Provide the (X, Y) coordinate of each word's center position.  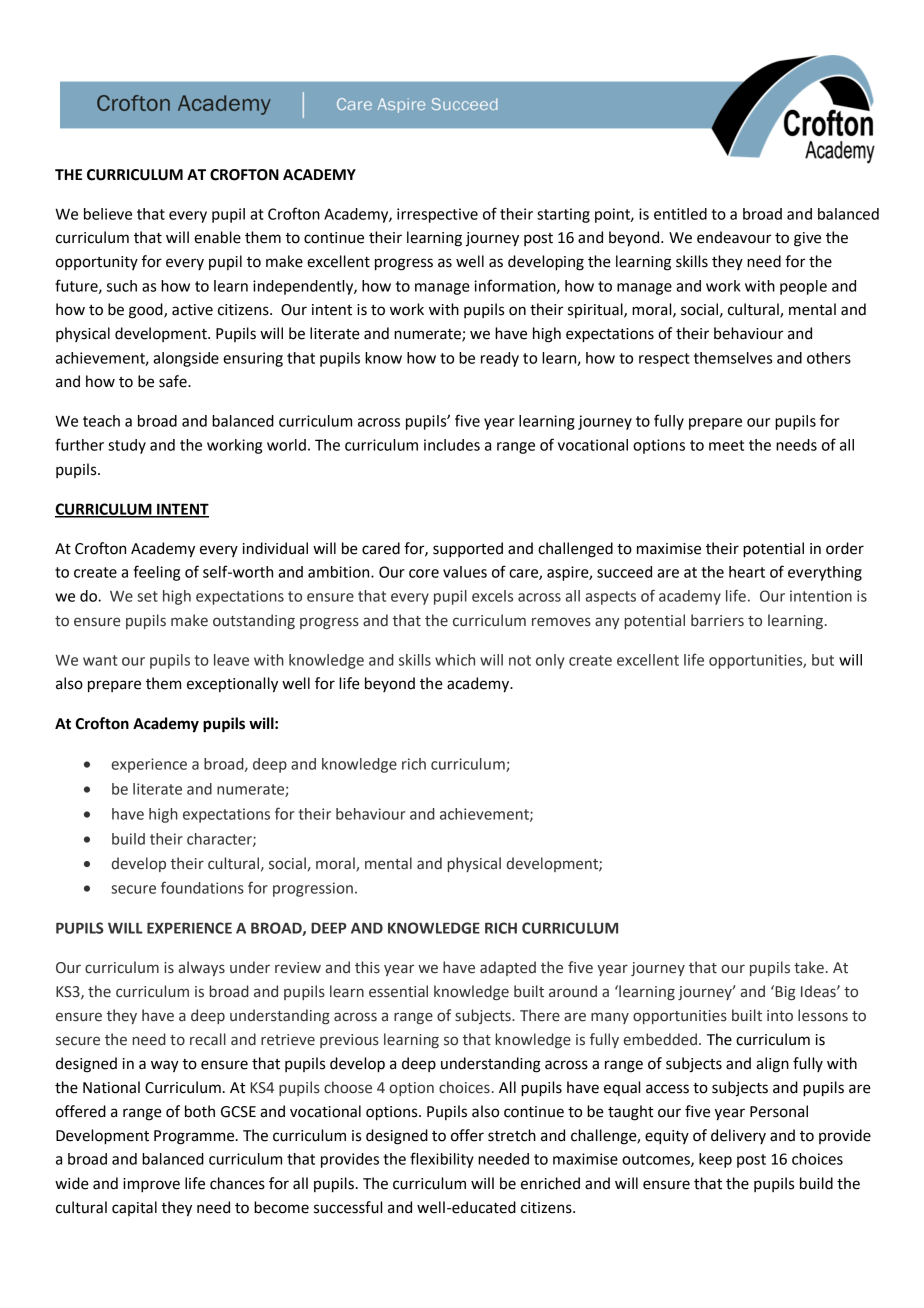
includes (452, 445)
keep (715, 1160)
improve (151, 1185)
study (127, 446)
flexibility (442, 1160)
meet (726, 445)
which (455, 660)
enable (217, 237)
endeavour (734, 237)
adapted (508, 968)
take (809, 967)
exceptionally (232, 685)
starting (563, 215)
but (823, 660)
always (202, 968)
